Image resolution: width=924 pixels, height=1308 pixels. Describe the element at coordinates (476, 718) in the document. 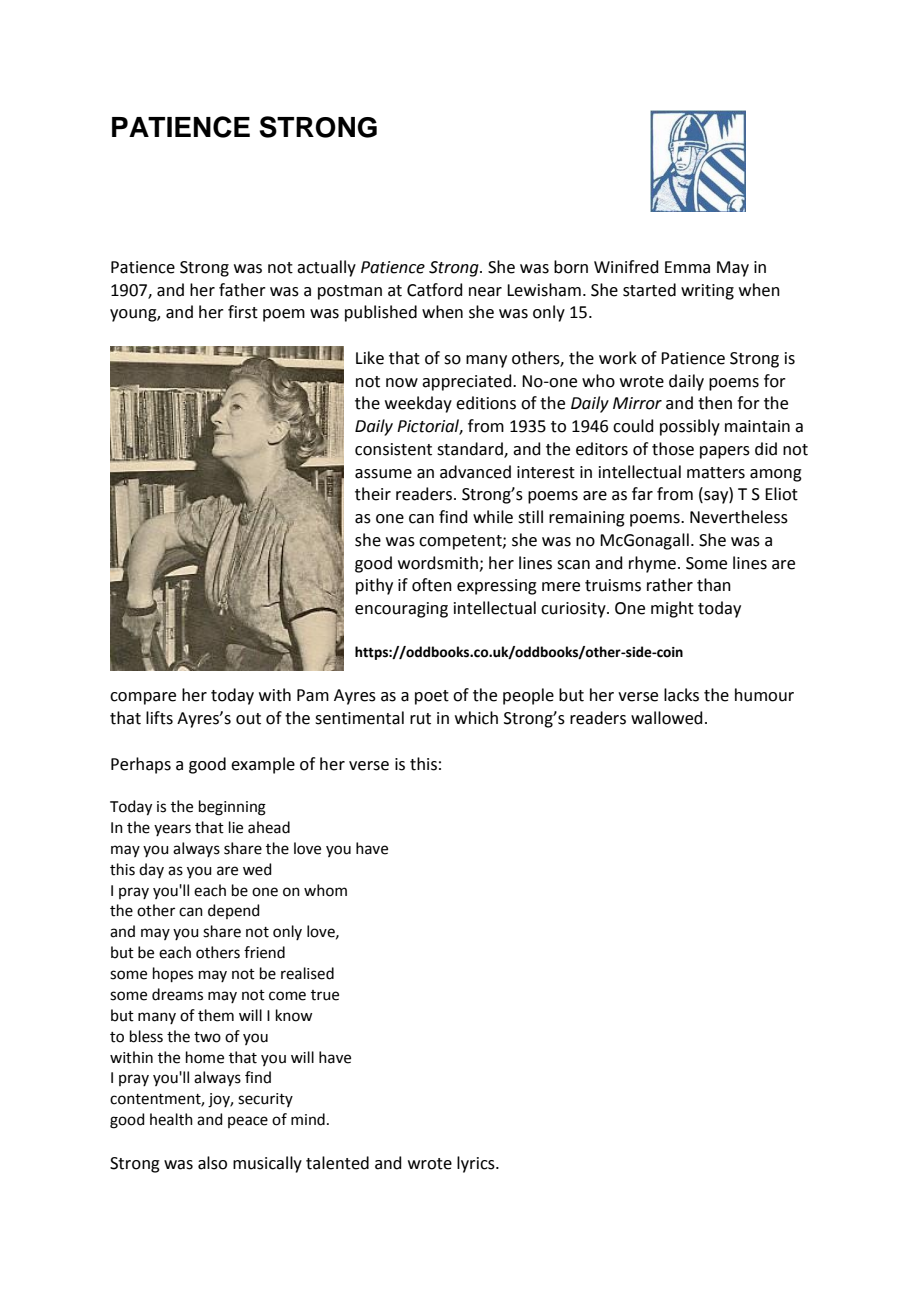

I see `which` at that location.
